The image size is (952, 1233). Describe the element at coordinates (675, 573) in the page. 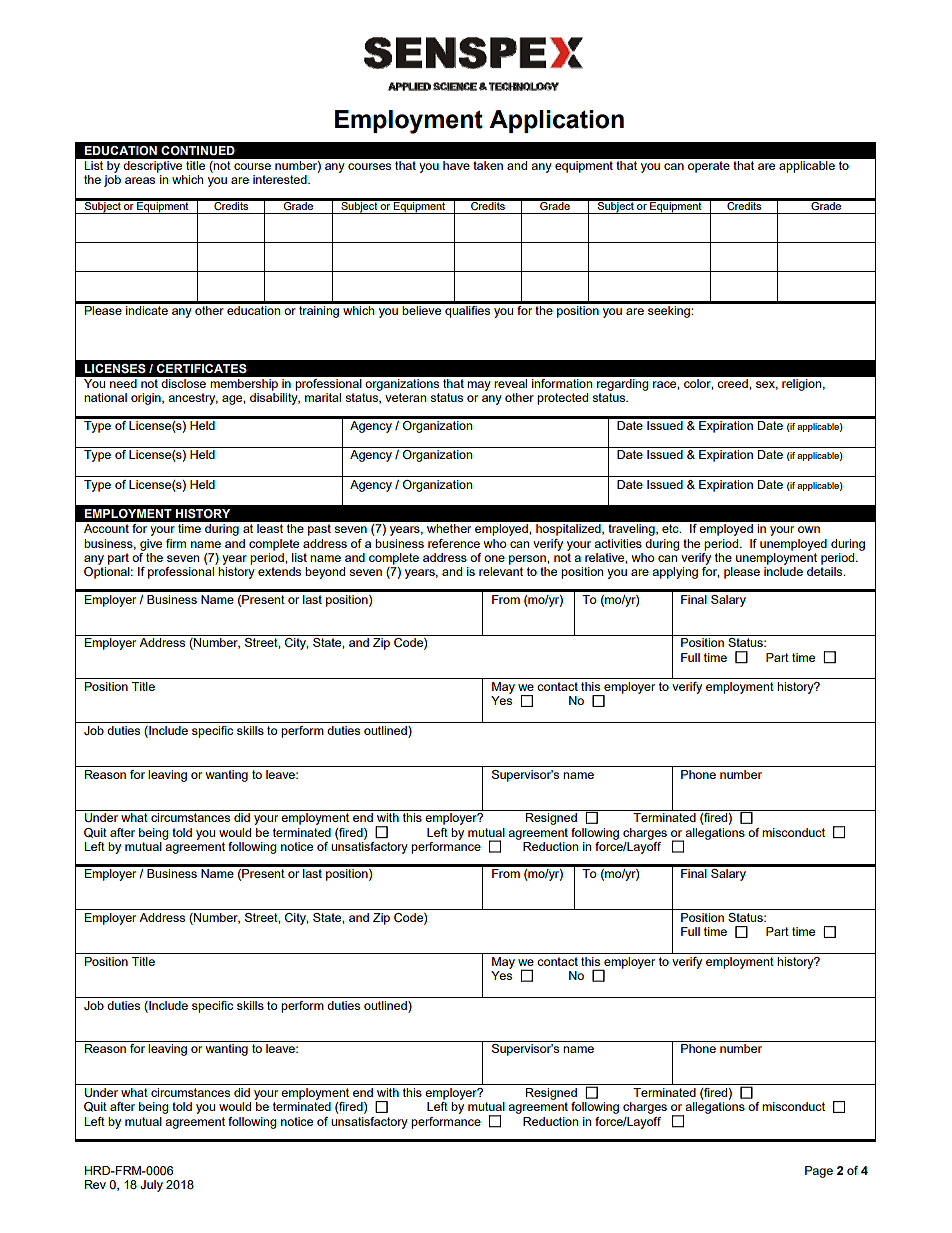

I see `applying` at that location.
